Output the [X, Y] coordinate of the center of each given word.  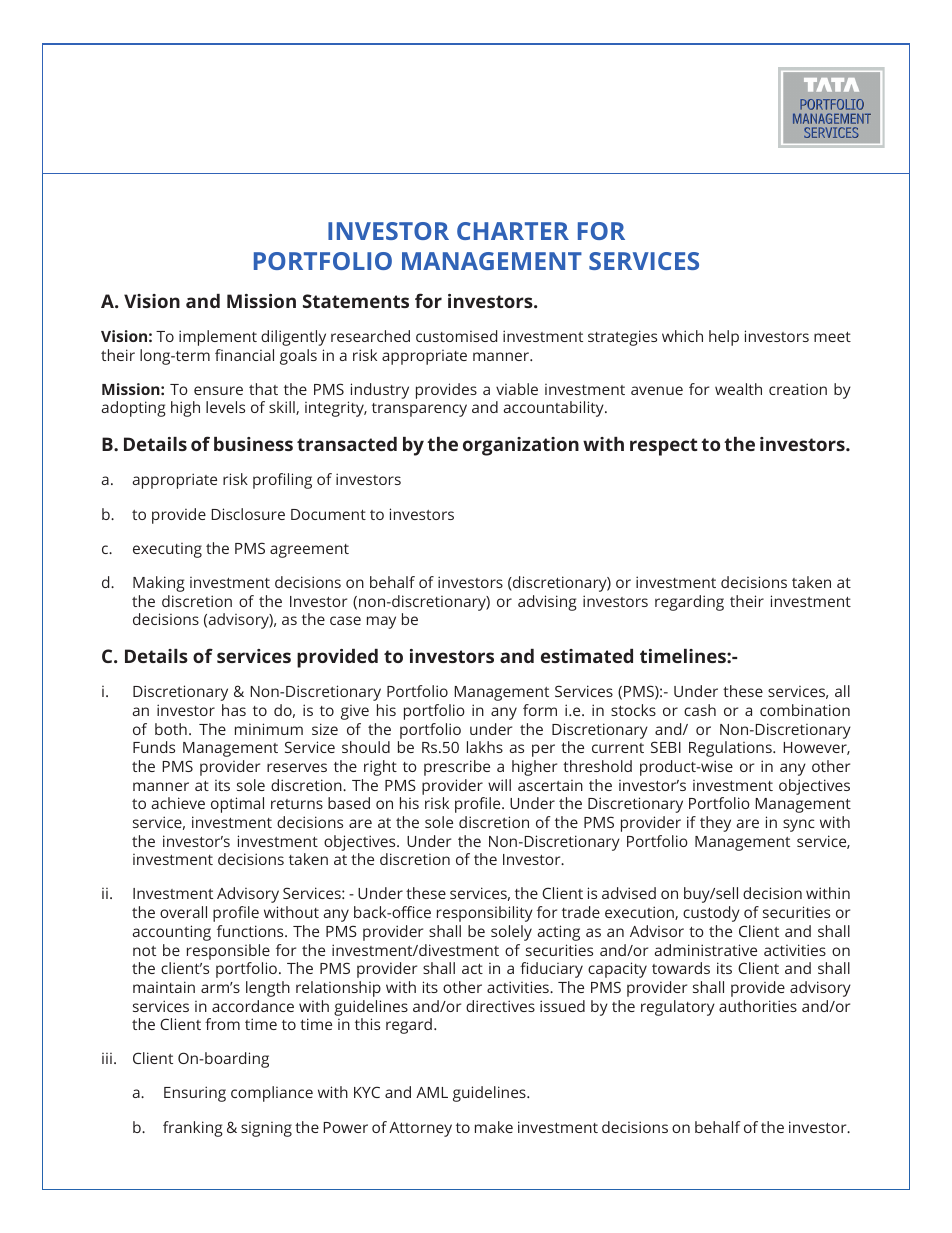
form [540, 710]
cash [700, 710]
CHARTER [513, 231]
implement [218, 338]
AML [432, 1092]
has [234, 710]
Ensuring [195, 1094]
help [724, 338]
